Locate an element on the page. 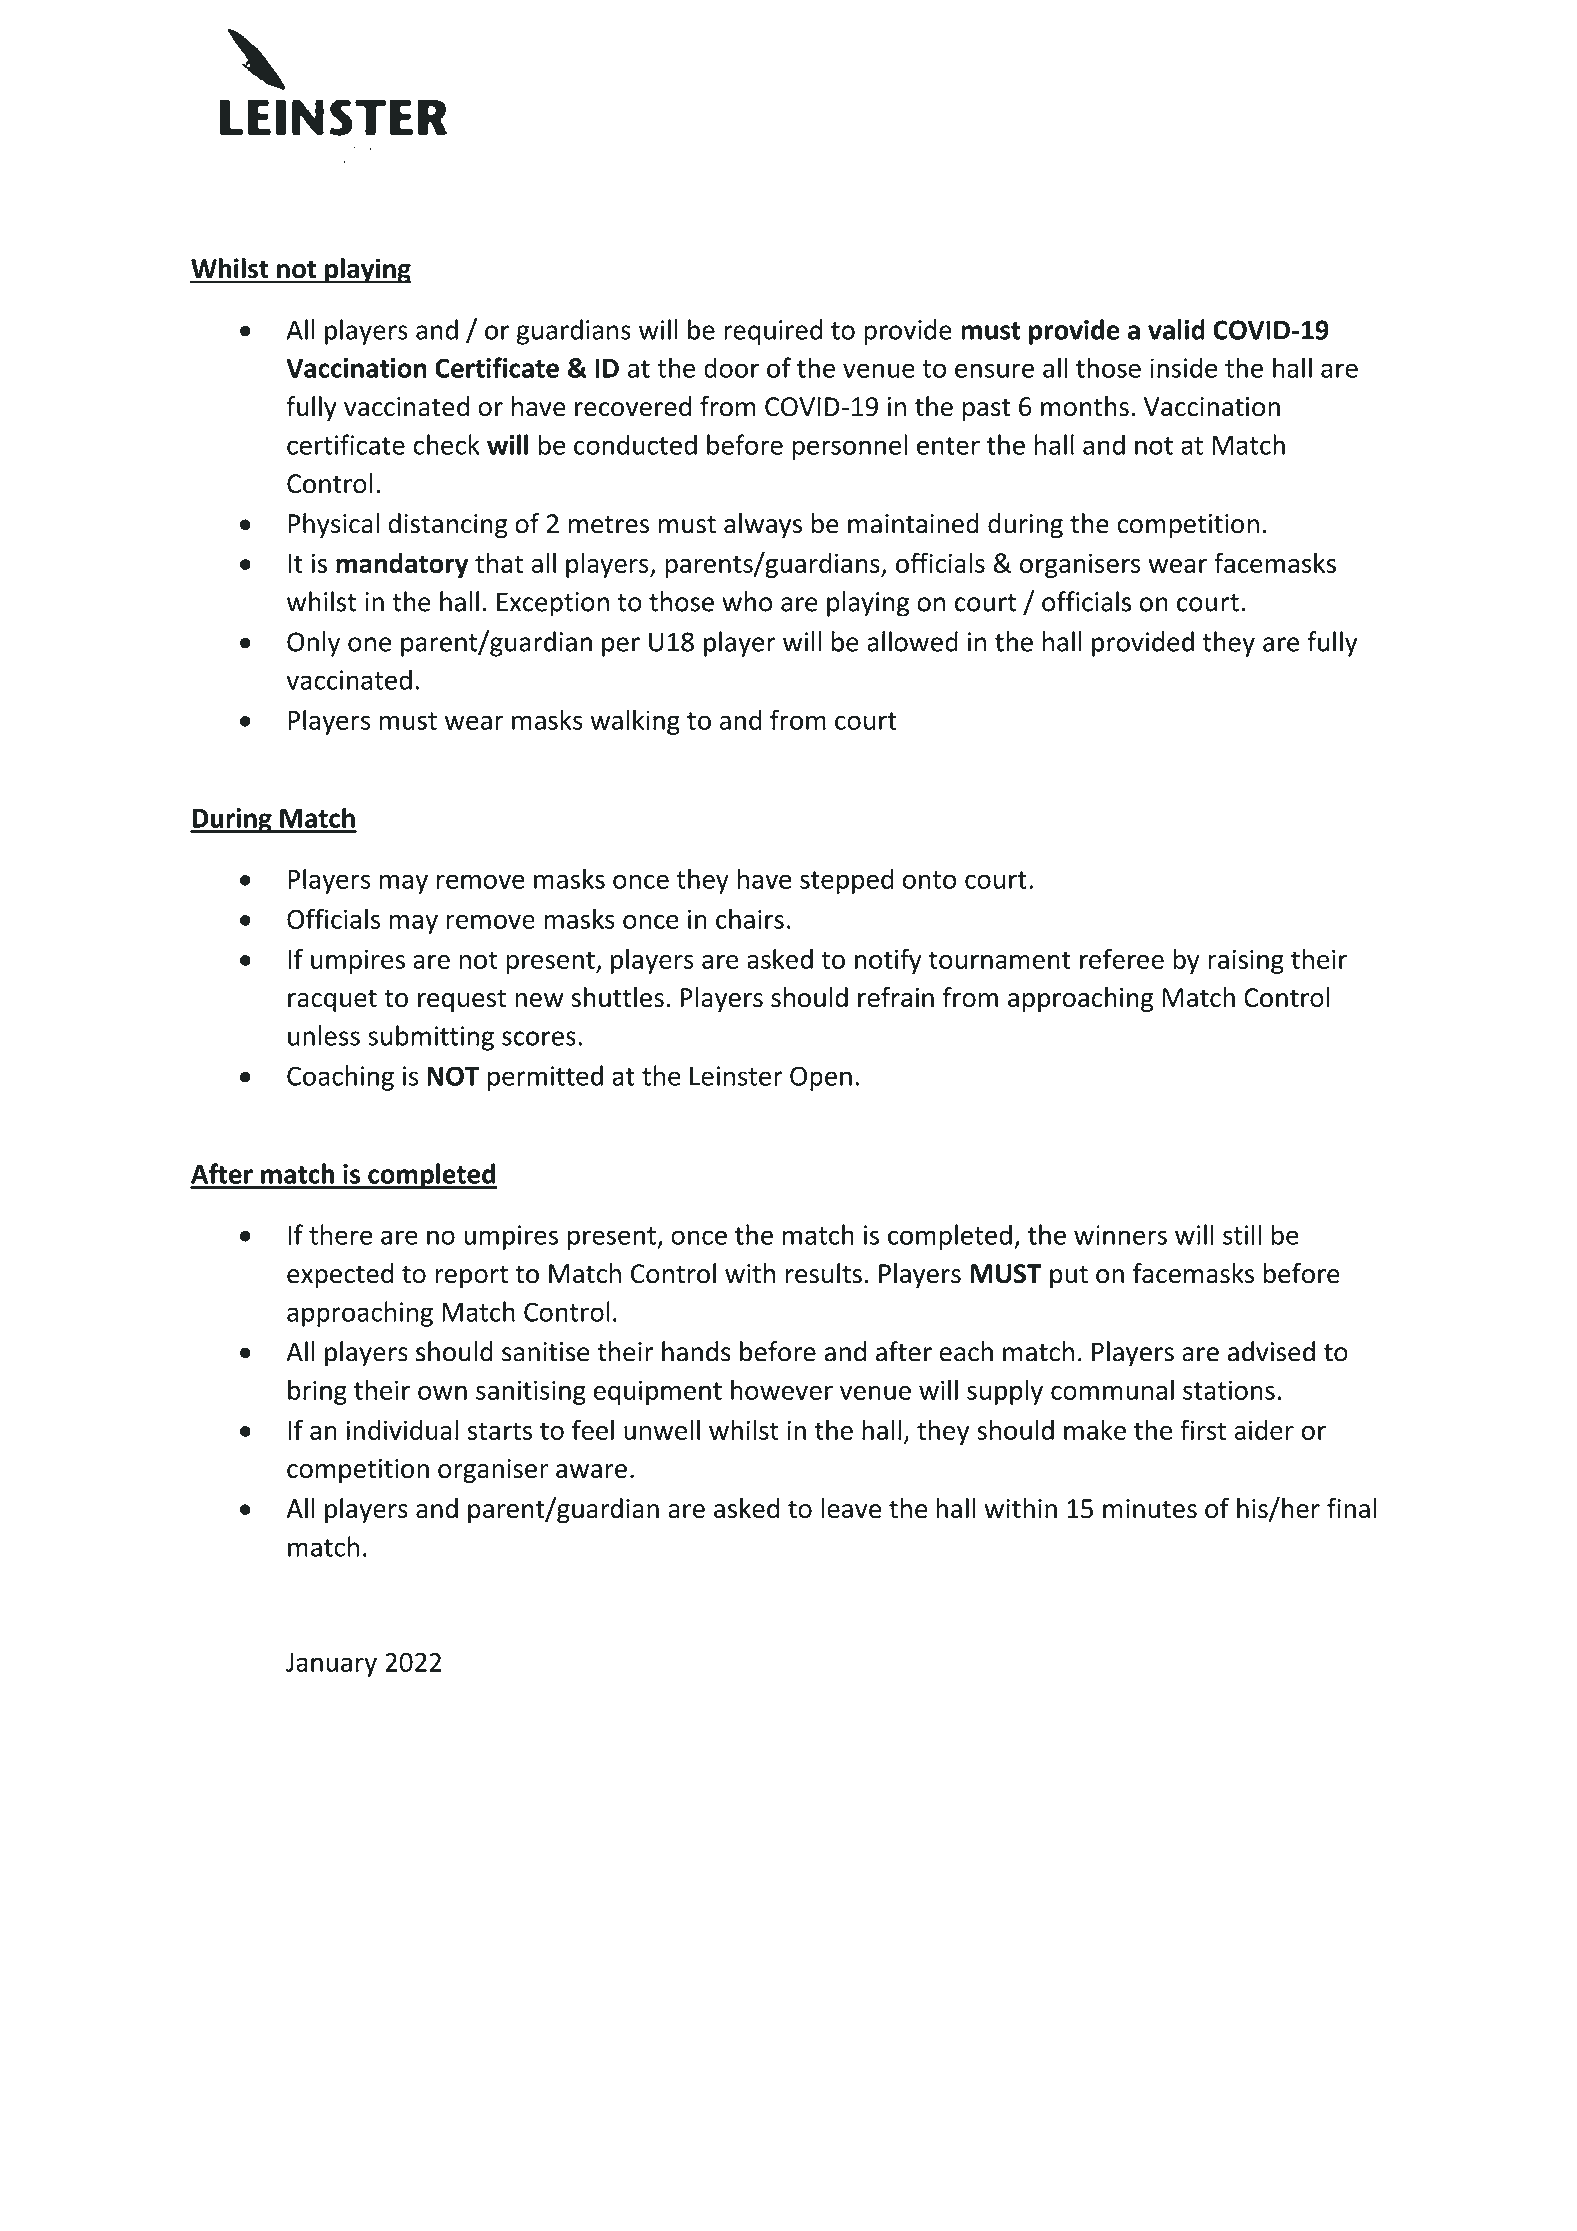  check is located at coordinates (446, 444).
